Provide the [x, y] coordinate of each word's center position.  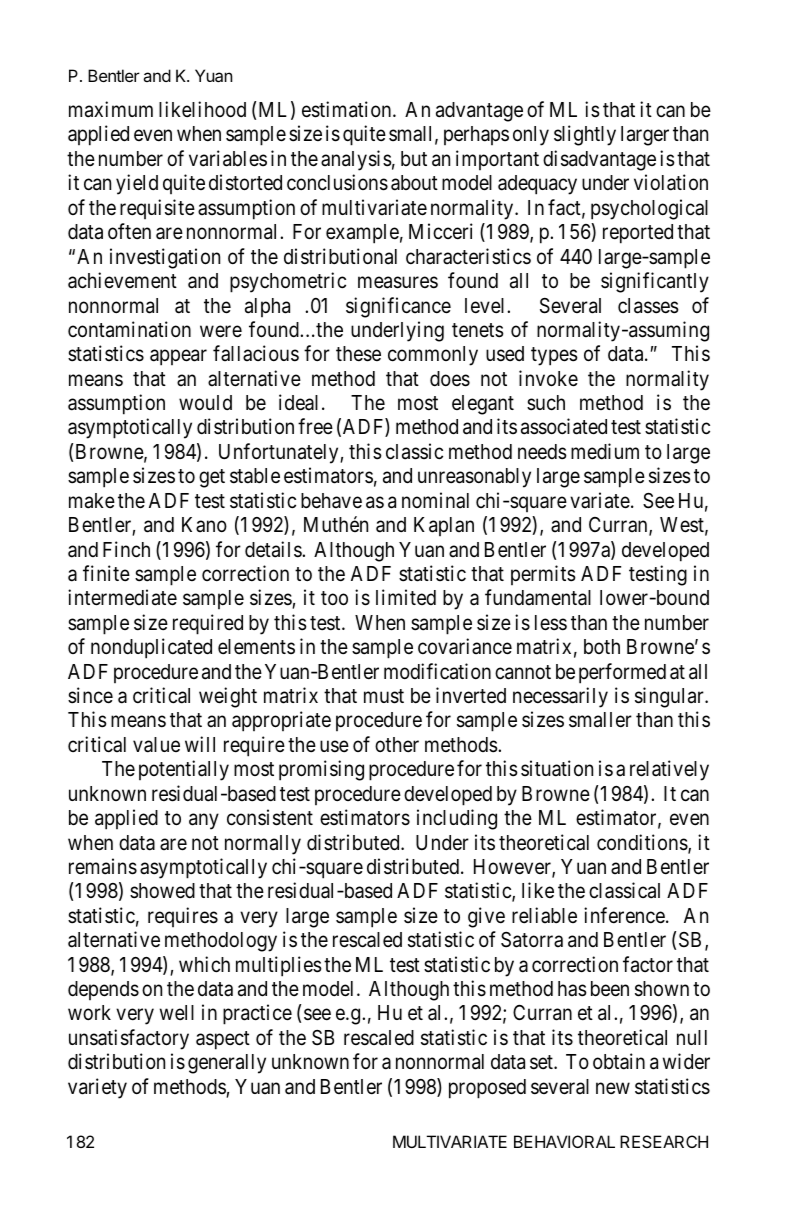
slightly [585, 135]
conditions [642, 842]
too [334, 599]
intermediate [122, 597]
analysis [356, 160]
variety [97, 1088]
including [457, 819]
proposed [487, 1089]
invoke [548, 378]
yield [137, 184]
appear [178, 358]
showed [162, 891]
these [358, 354]
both [602, 646]
